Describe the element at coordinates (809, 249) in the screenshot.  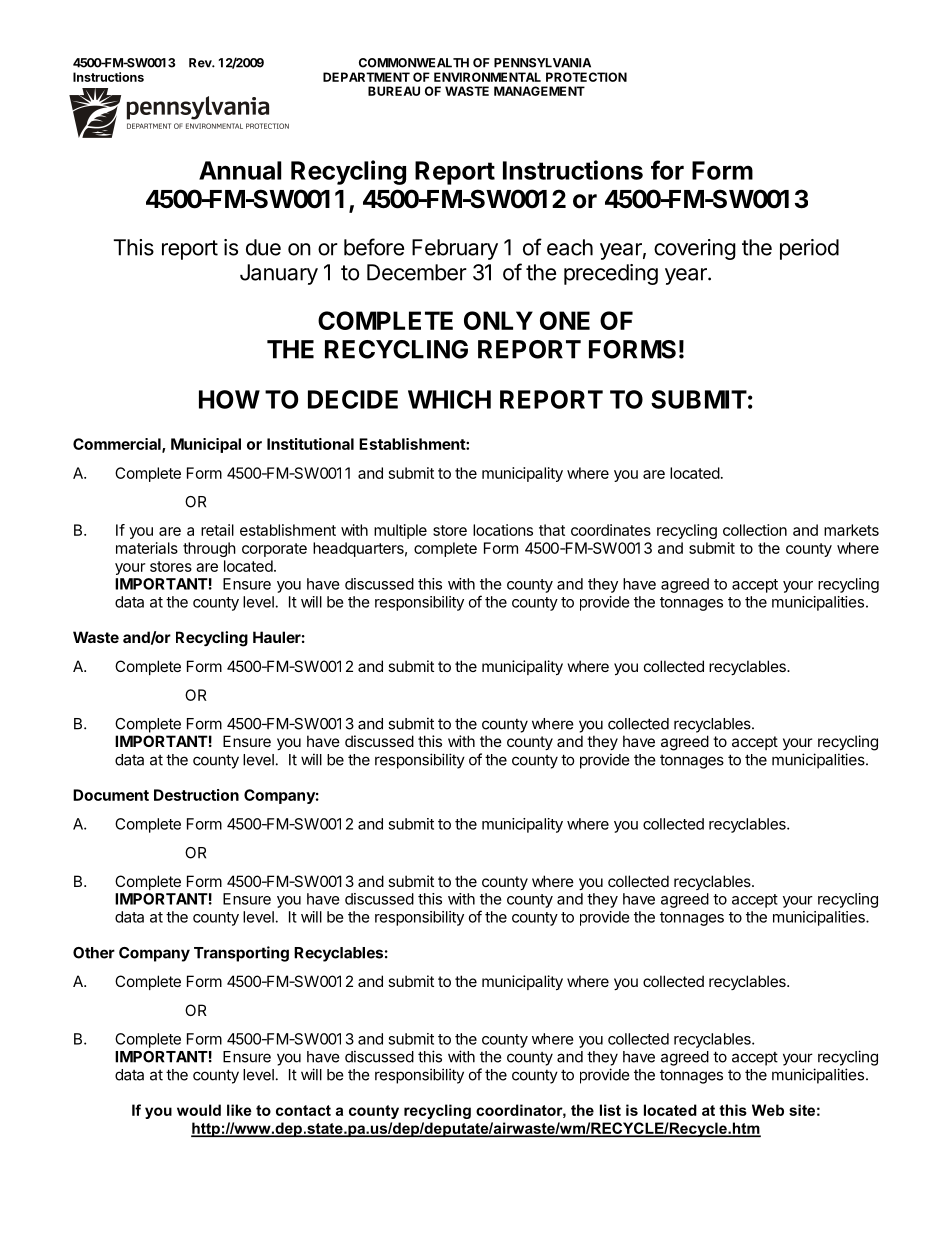
I see `period` at that location.
